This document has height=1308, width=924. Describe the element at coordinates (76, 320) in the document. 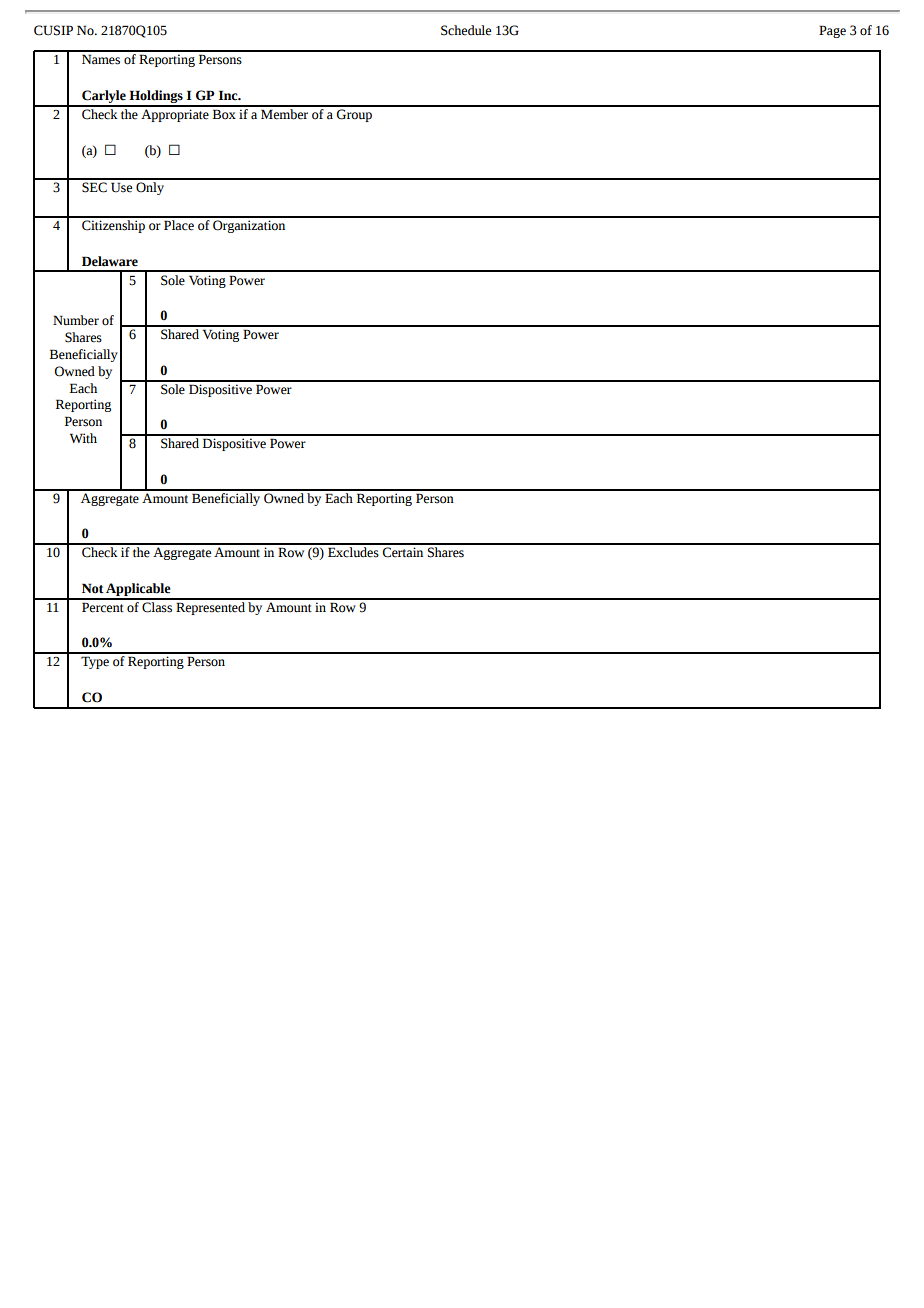

I see `Number` at that location.
